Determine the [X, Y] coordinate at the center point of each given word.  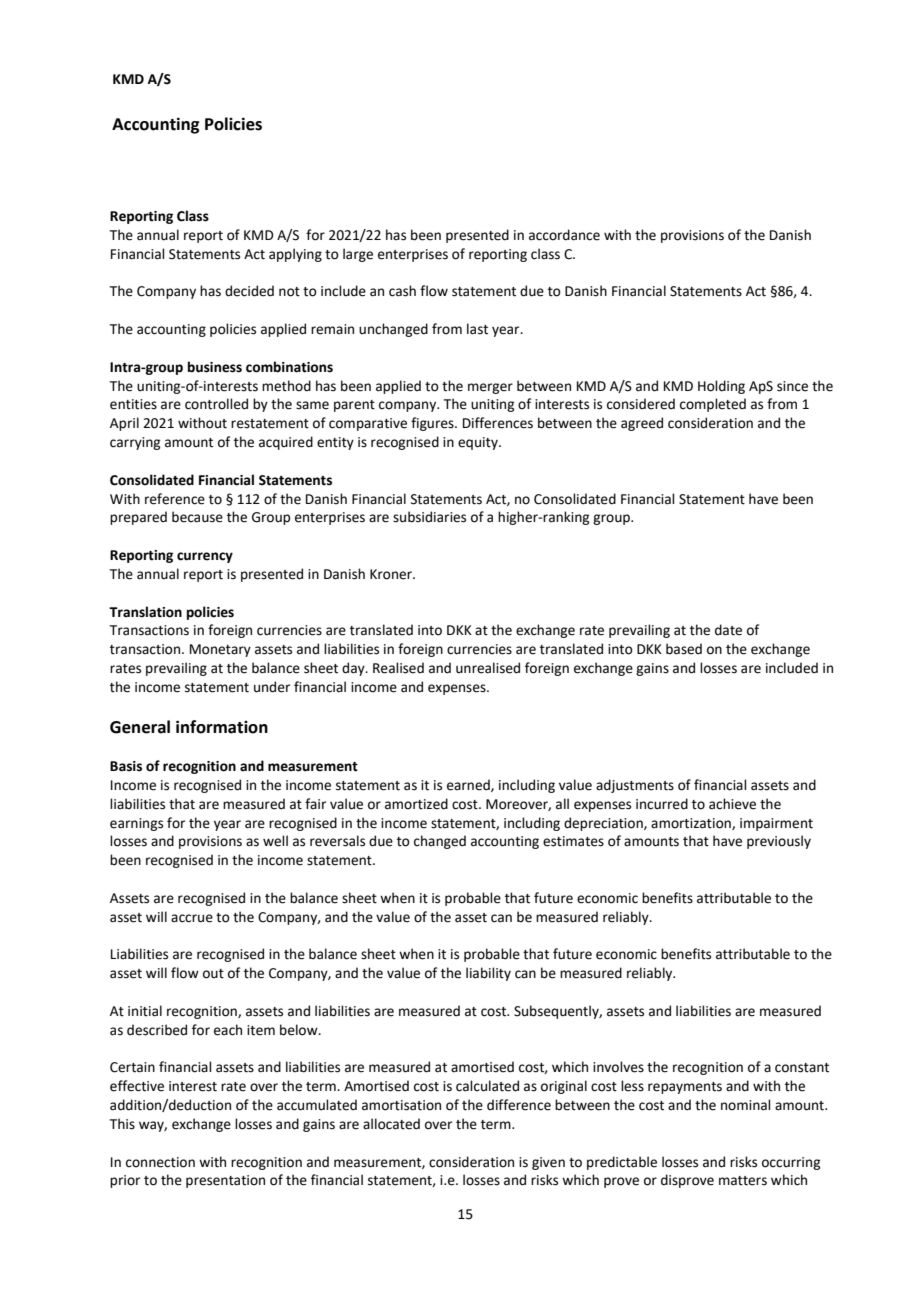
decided [249, 291]
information [222, 727]
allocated [391, 1124]
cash [402, 291]
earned [469, 785]
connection [160, 1162]
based [684, 649]
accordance [564, 235]
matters [743, 1181]
